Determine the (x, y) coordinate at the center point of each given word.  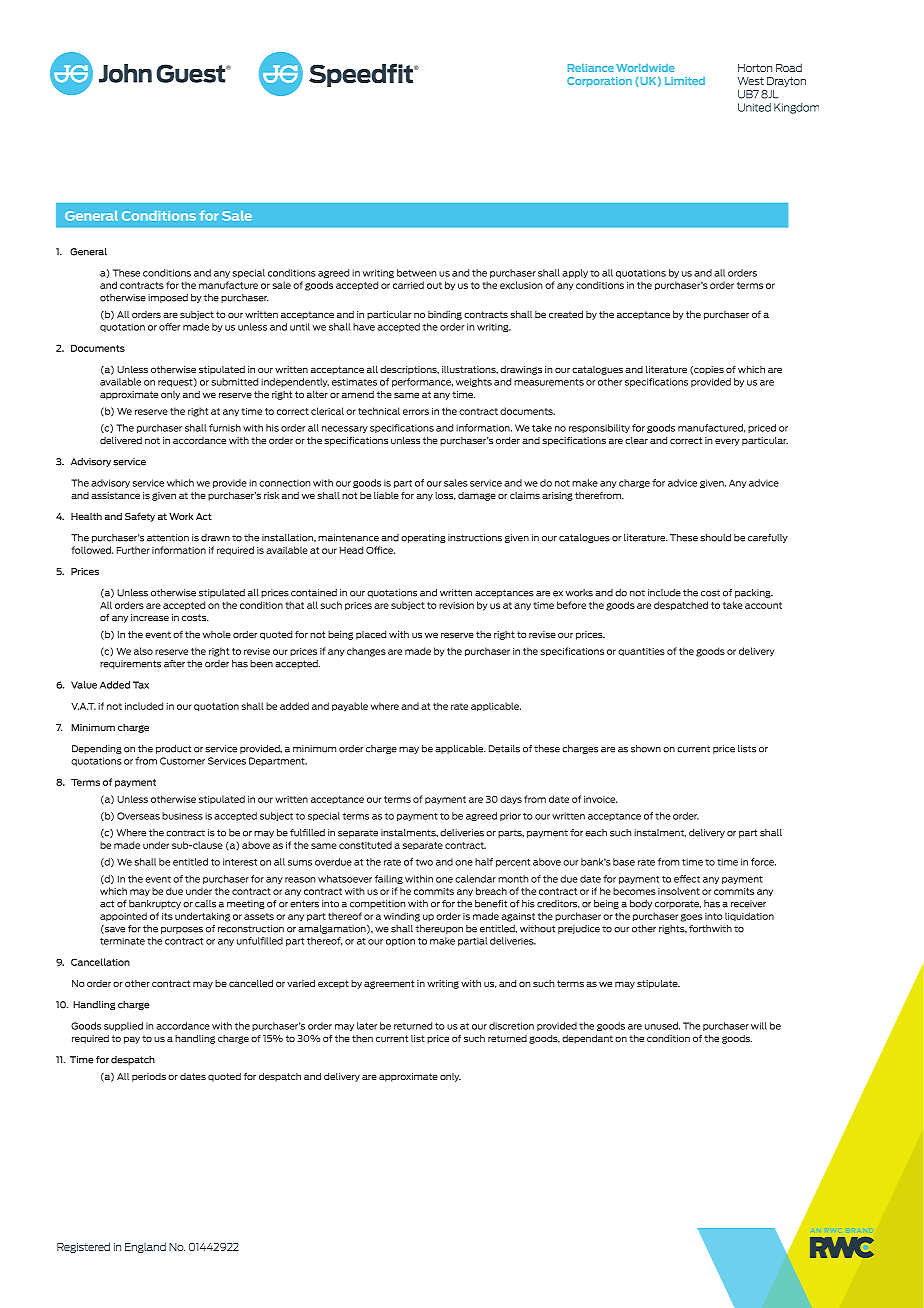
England (145, 1247)
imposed (168, 298)
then (362, 1038)
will (759, 1026)
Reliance (591, 68)
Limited (685, 81)
